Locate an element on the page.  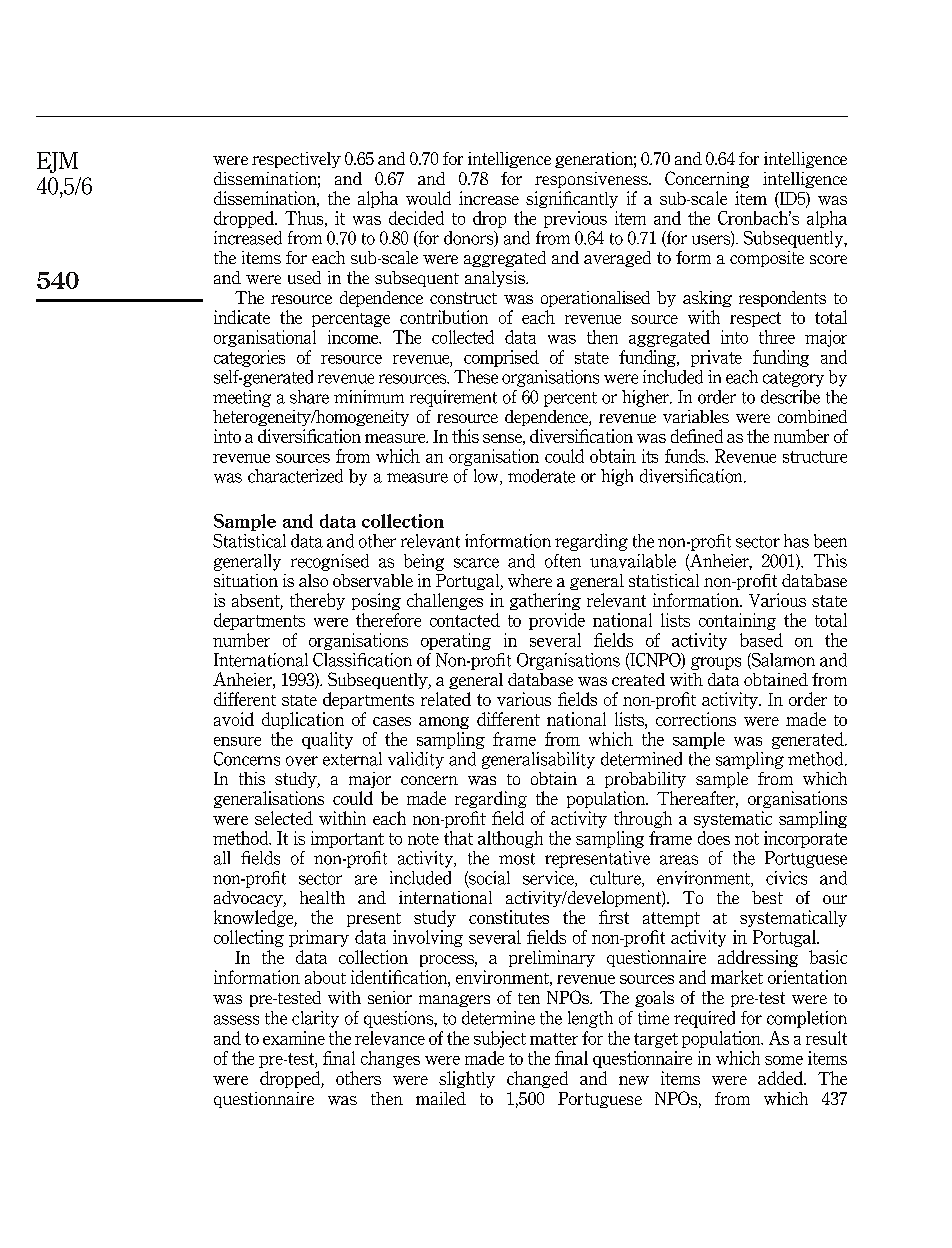
has is located at coordinates (796, 541).
